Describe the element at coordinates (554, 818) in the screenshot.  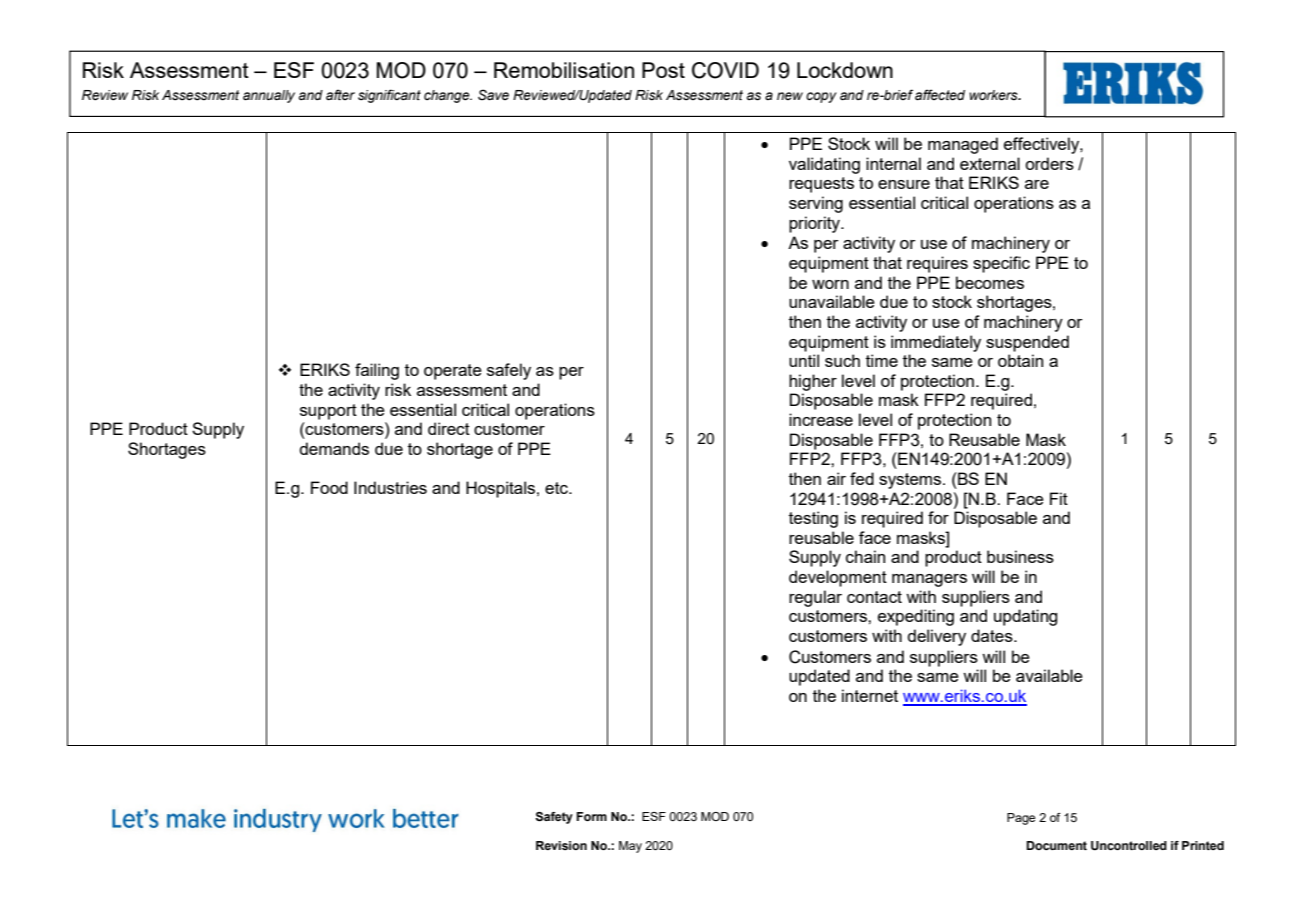
I see `Safety` at that location.
